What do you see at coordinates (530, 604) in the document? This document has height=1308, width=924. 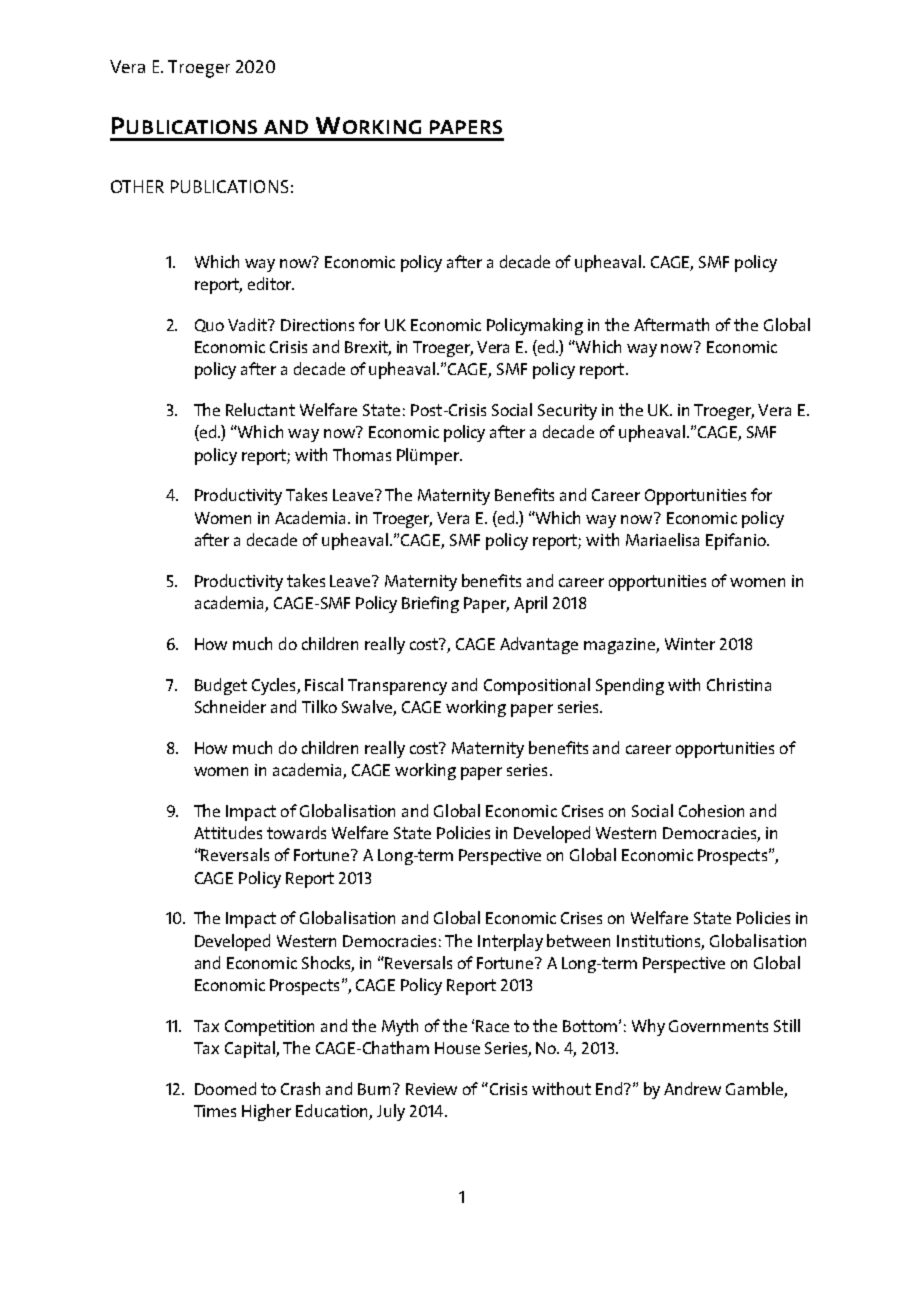 I see `April` at bounding box center [530, 604].
